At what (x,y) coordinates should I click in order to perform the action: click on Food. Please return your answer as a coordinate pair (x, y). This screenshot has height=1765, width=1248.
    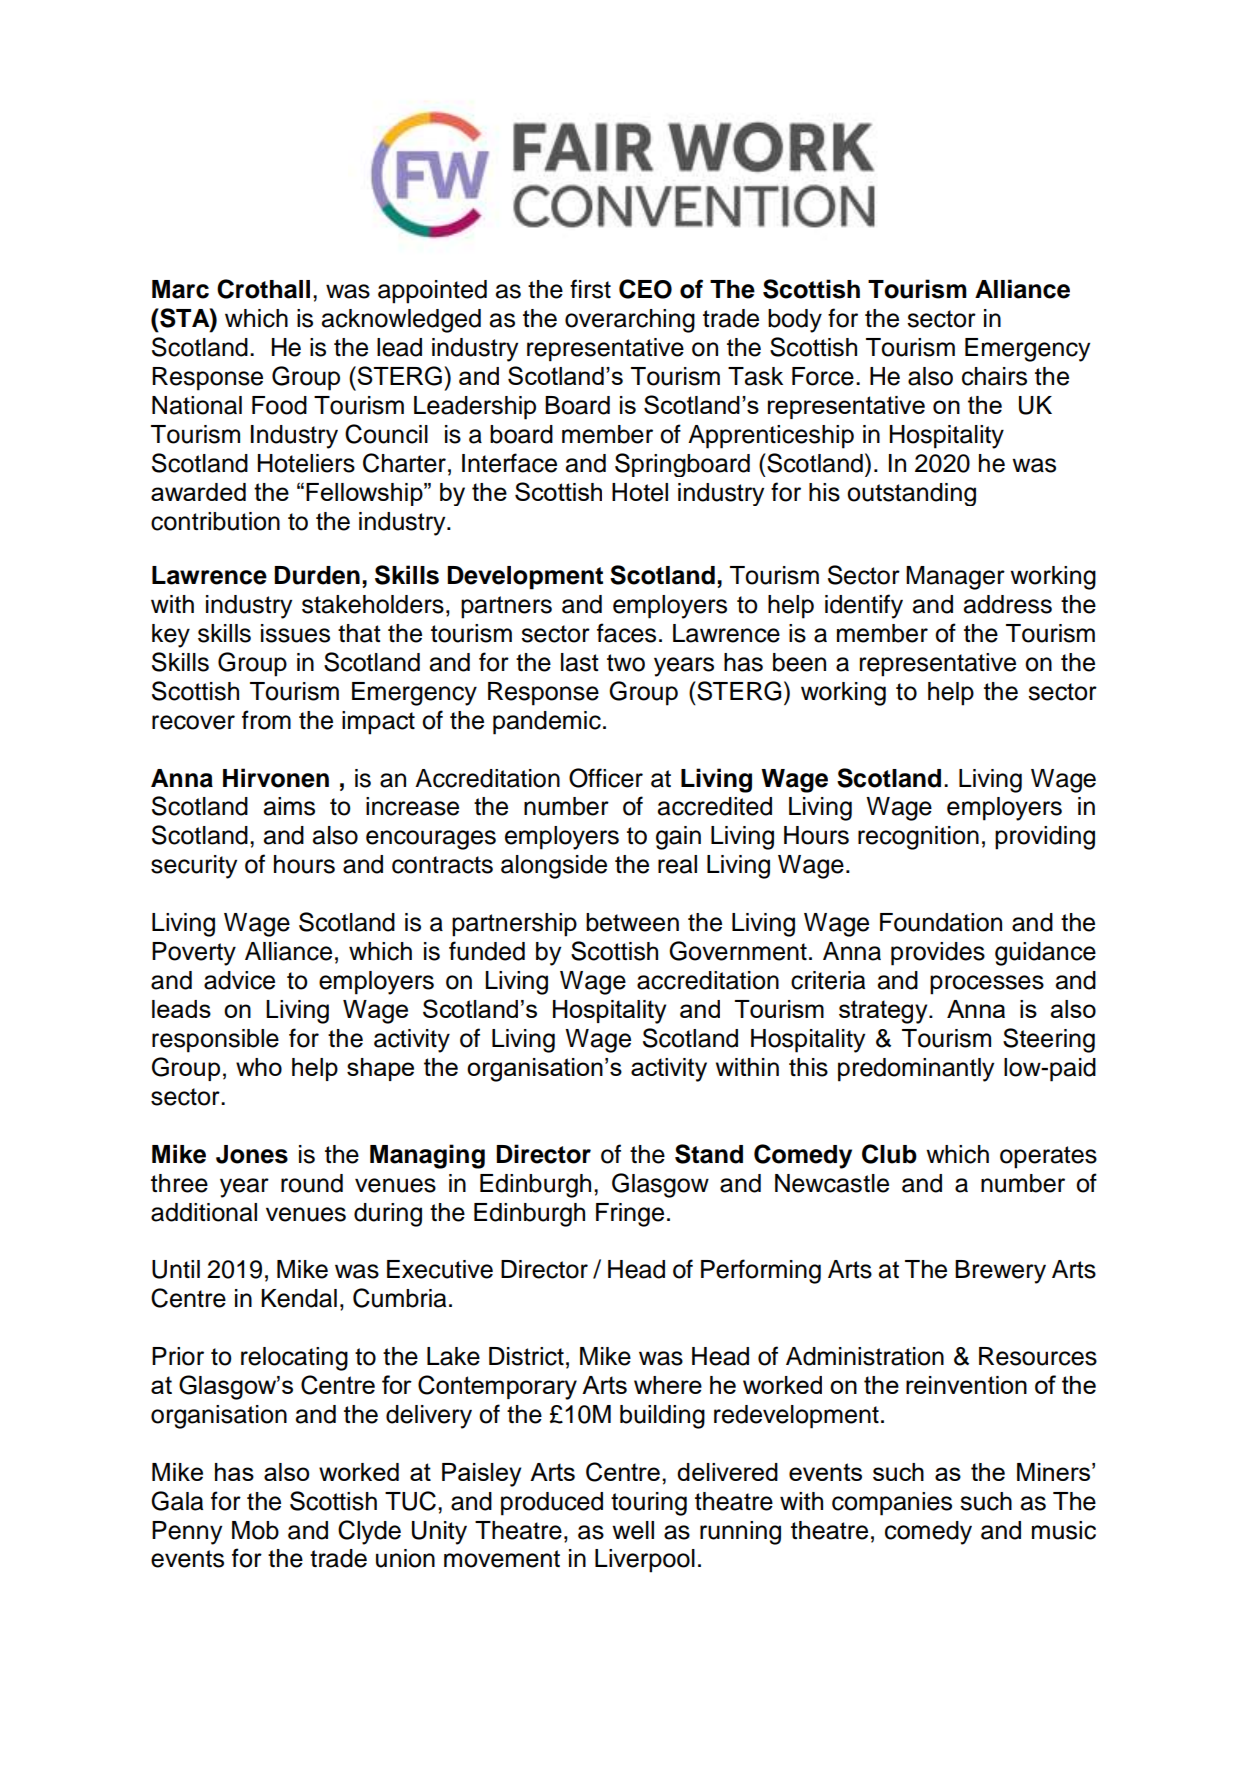
    Looking at the image, I should click on (279, 405).
